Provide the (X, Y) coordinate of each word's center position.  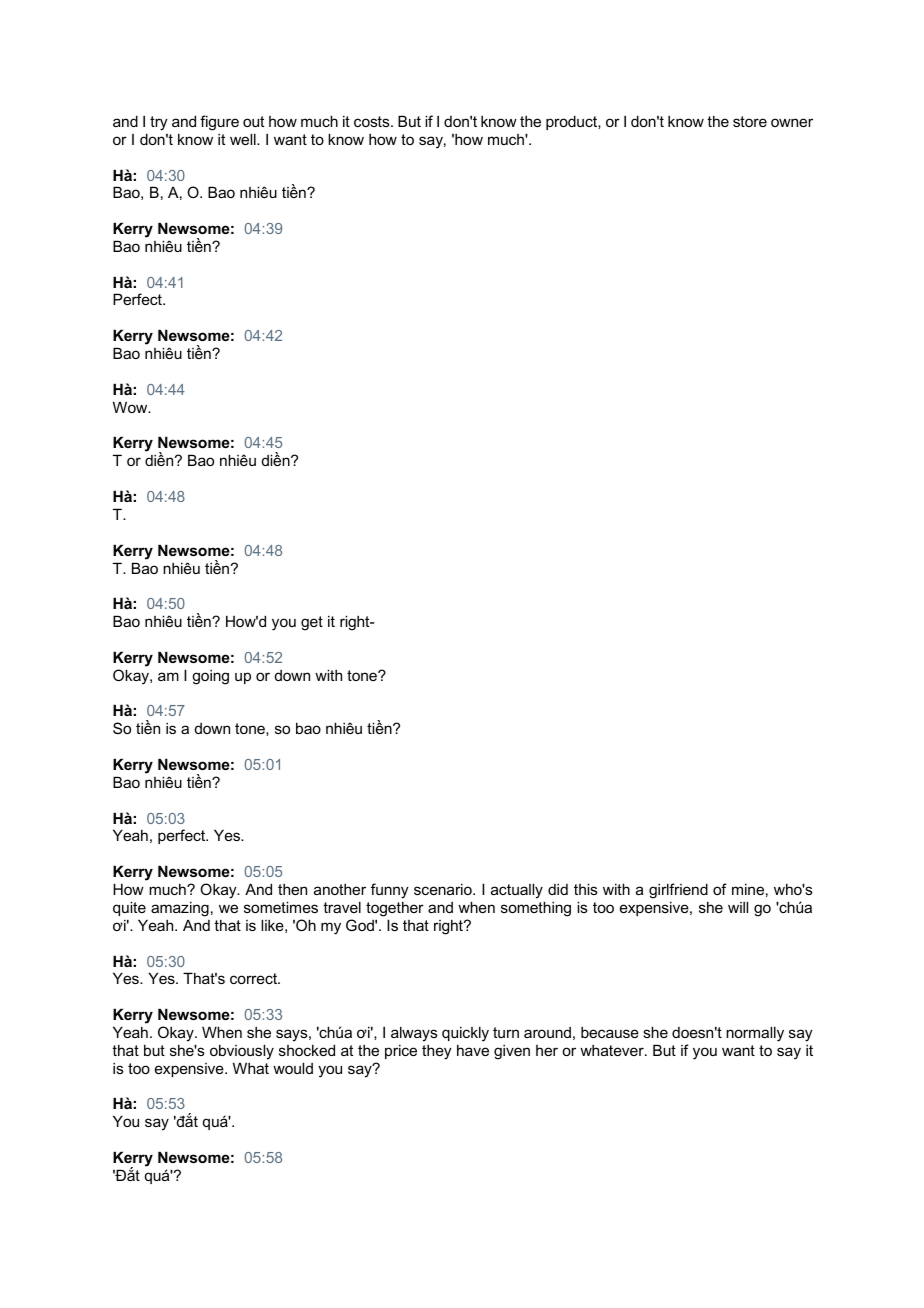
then (292, 889)
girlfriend (678, 891)
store (750, 121)
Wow (131, 407)
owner (792, 122)
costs (373, 121)
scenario (444, 889)
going (210, 677)
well (244, 139)
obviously (242, 1052)
